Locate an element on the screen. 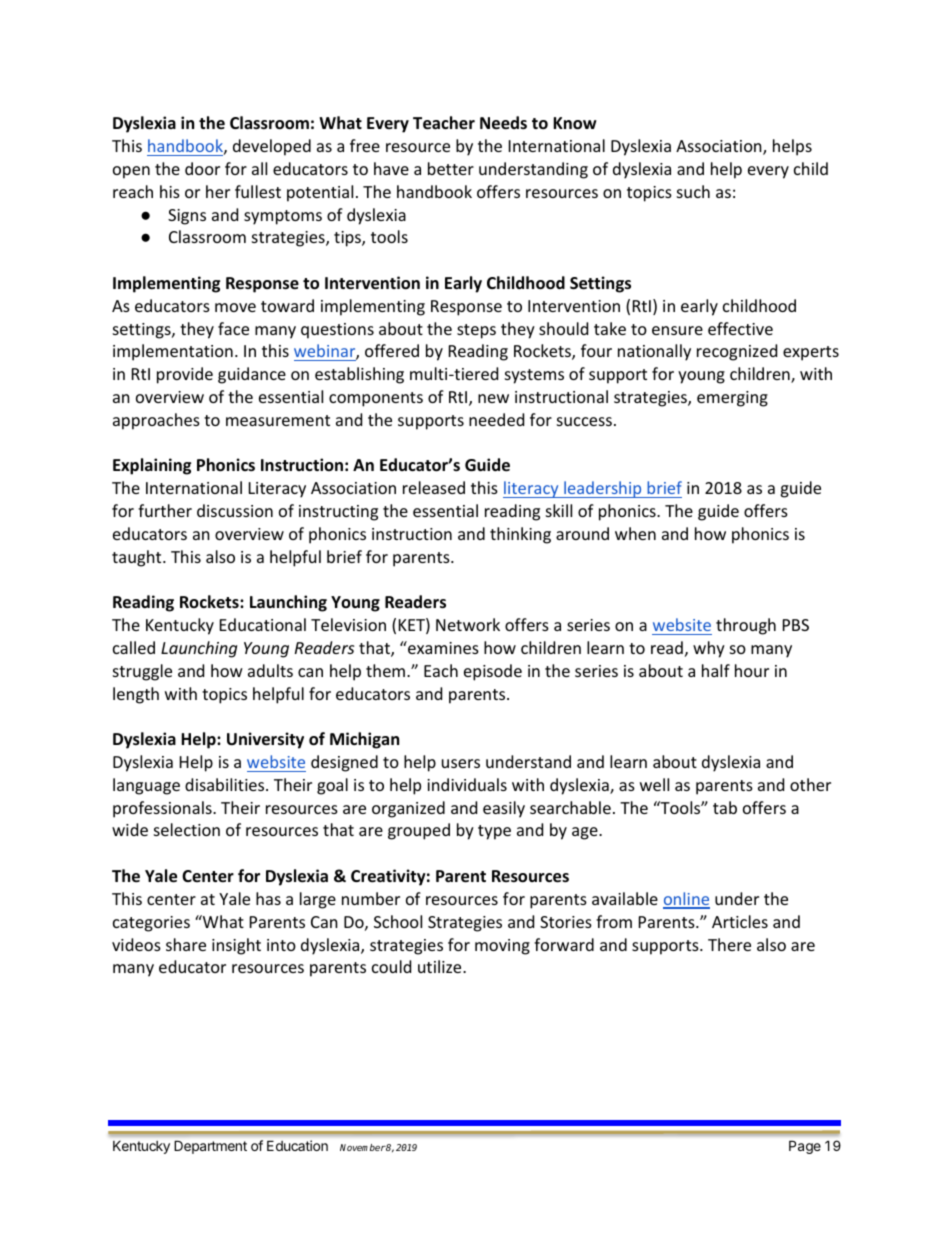  emerging is located at coordinates (732, 399).
